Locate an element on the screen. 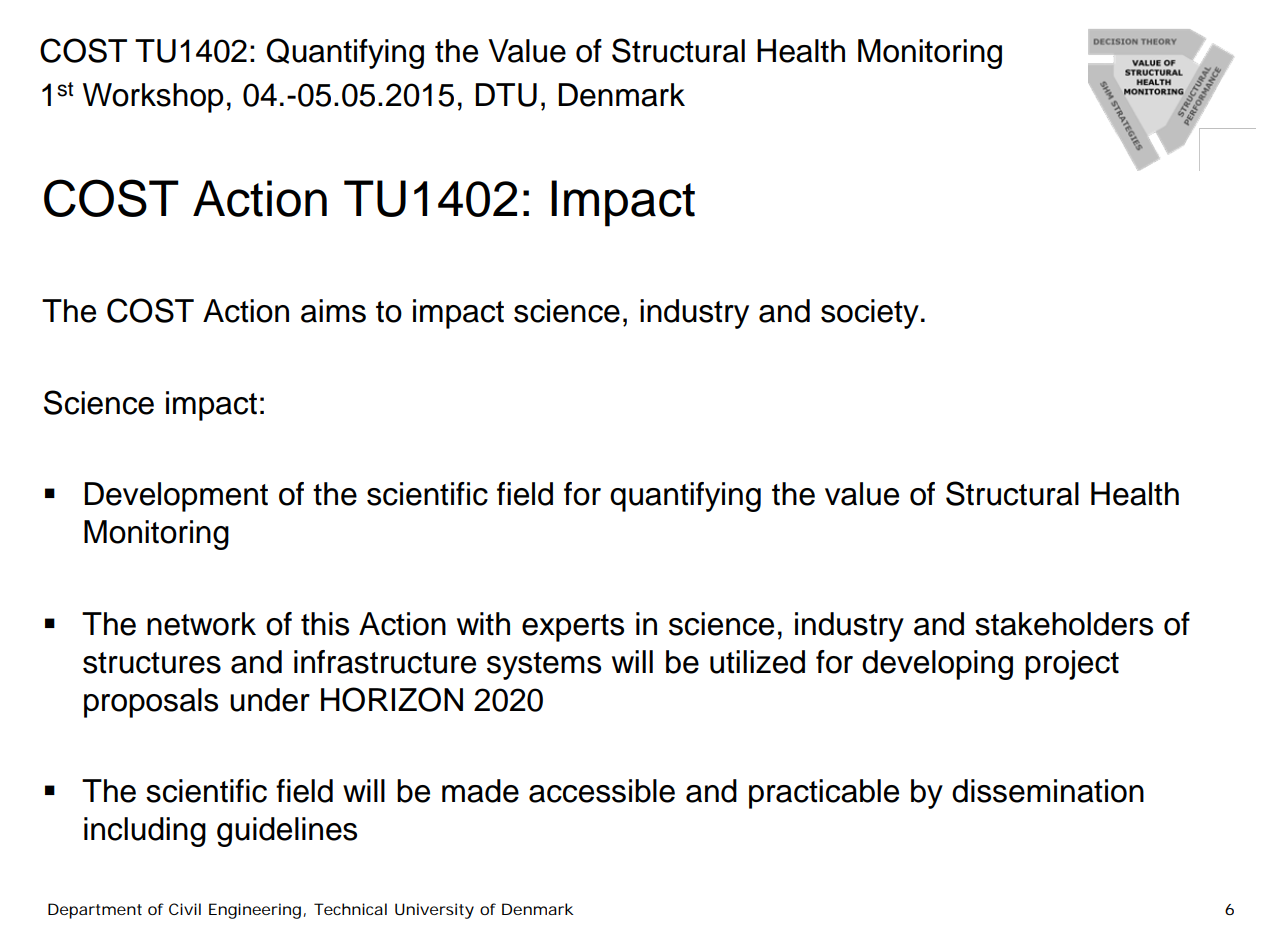 The image size is (1270, 952). Development is located at coordinates (176, 497).
